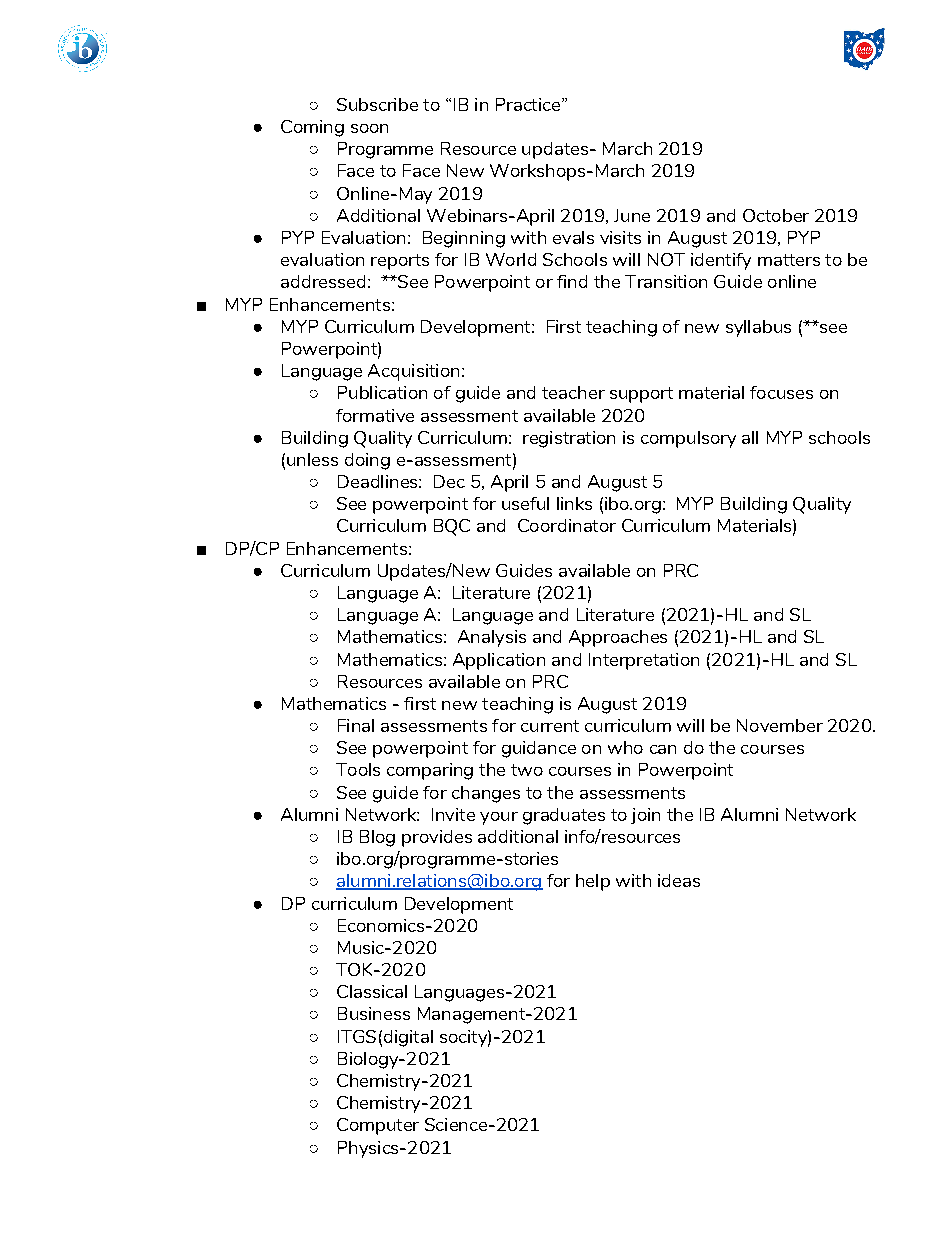  What do you see at coordinates (492, 638) in the screenshot?
I see `Analysis` at bounding box center [492, 638].
